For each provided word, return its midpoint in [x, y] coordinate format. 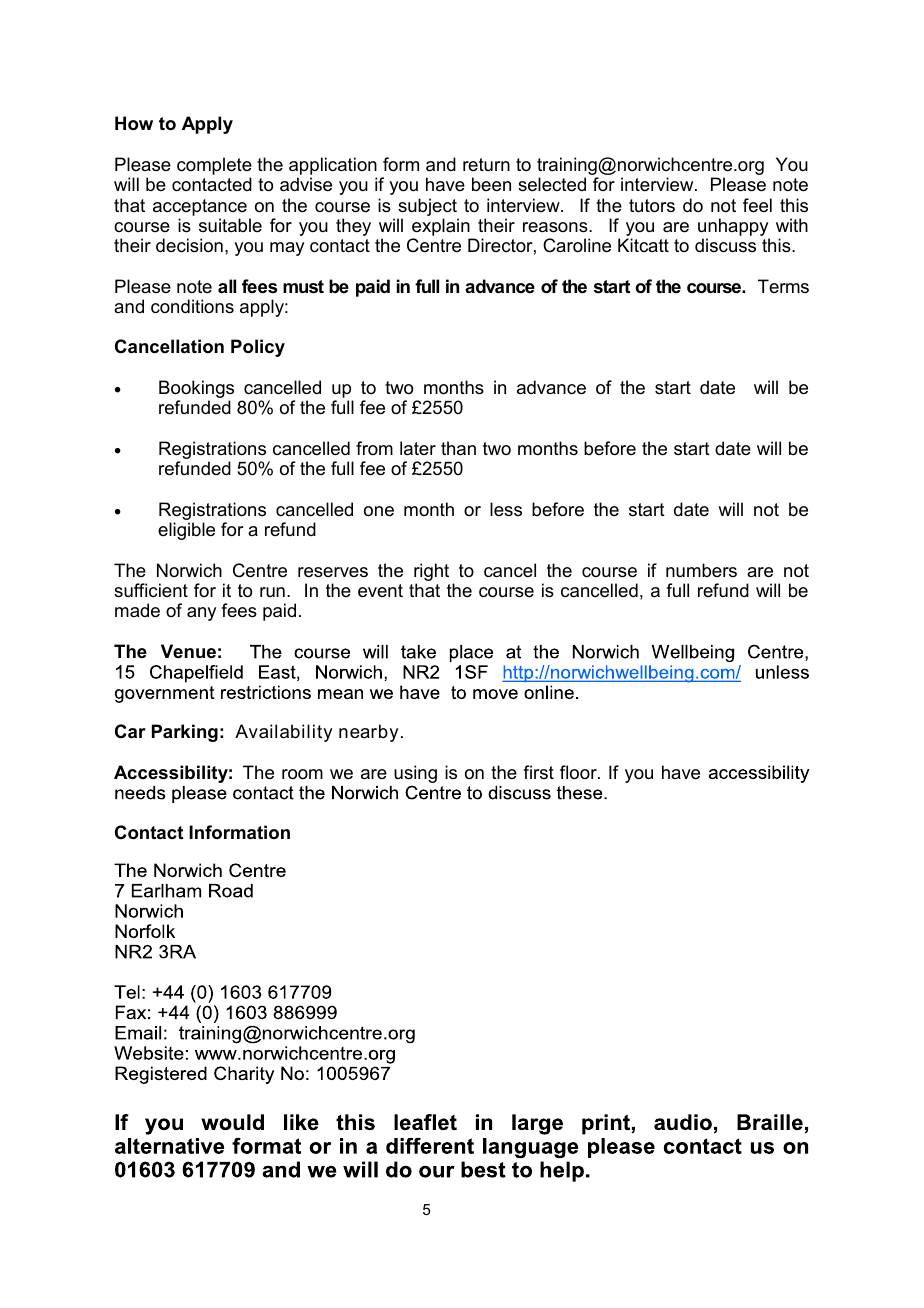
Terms [783, 286]
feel [757, 205]
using [415, 774]
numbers [701, 570]
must [303, 287]
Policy [258, 348]
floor [579, 772]
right [431, 573]
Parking [185, 733]
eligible [186, 531]
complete [214, 167]
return [486, 164]
